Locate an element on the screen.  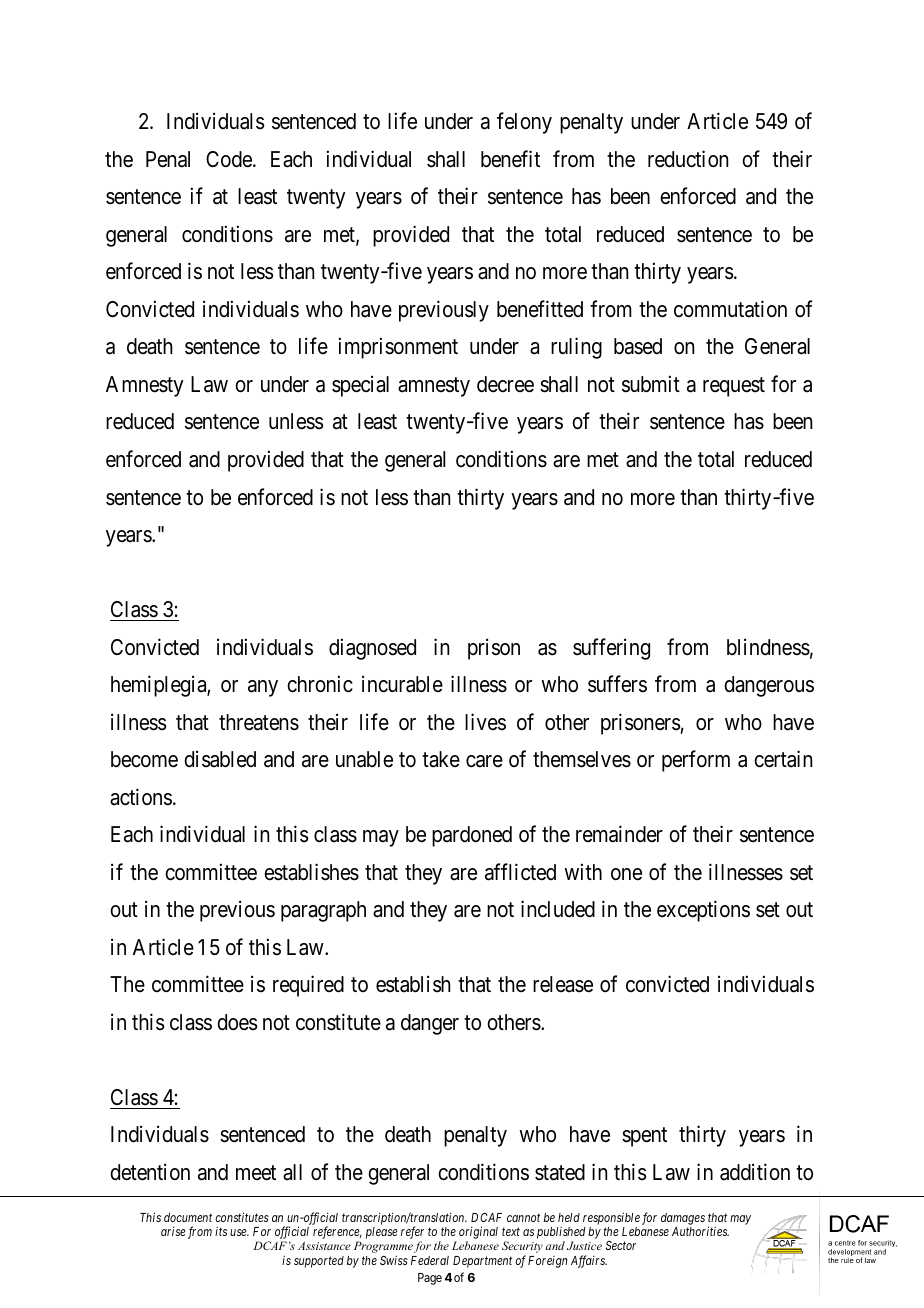
decree is located at coordinates (505, 384).
